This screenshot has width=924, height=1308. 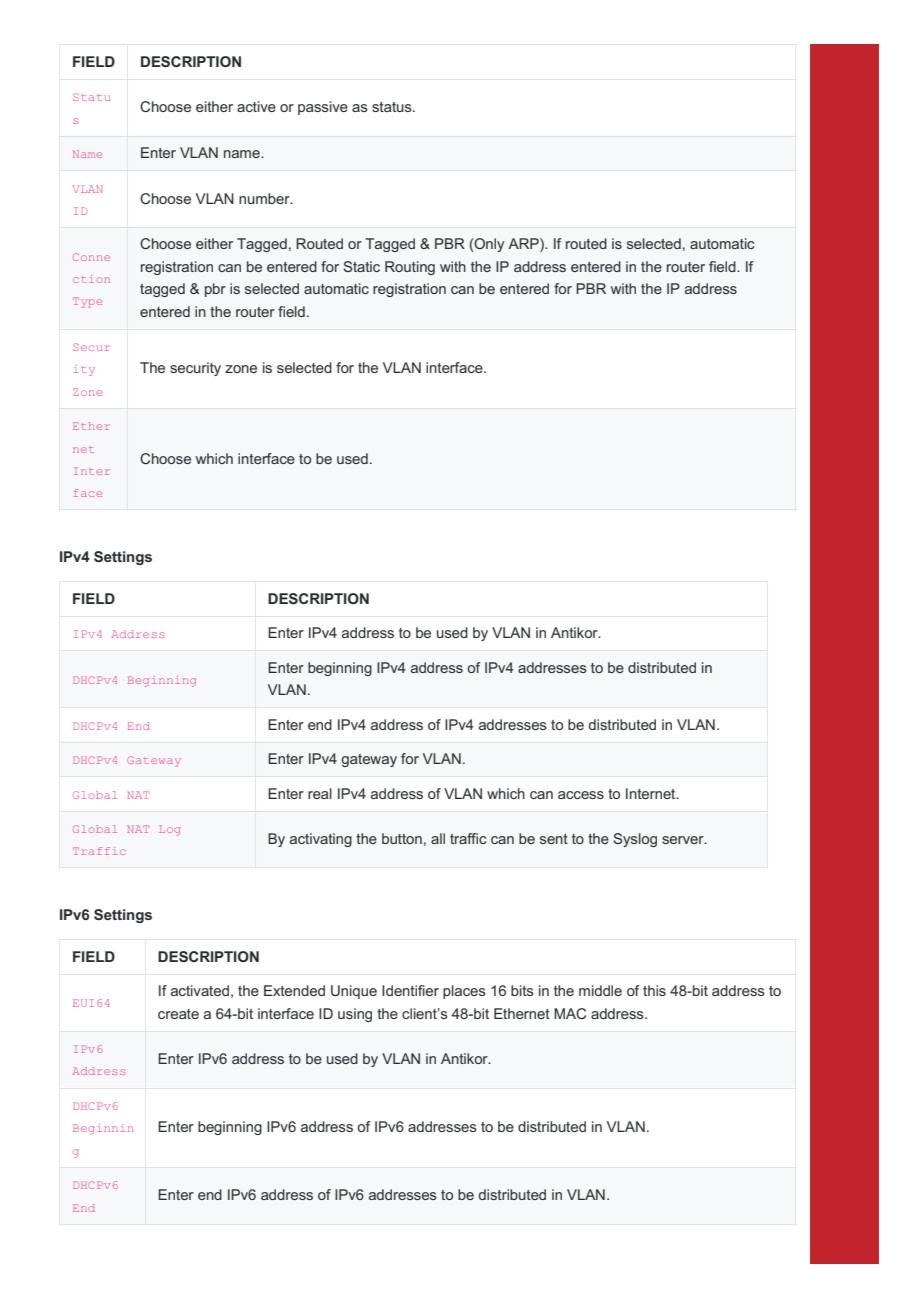 I want to click on ARP, so click(x=524, y=245).
